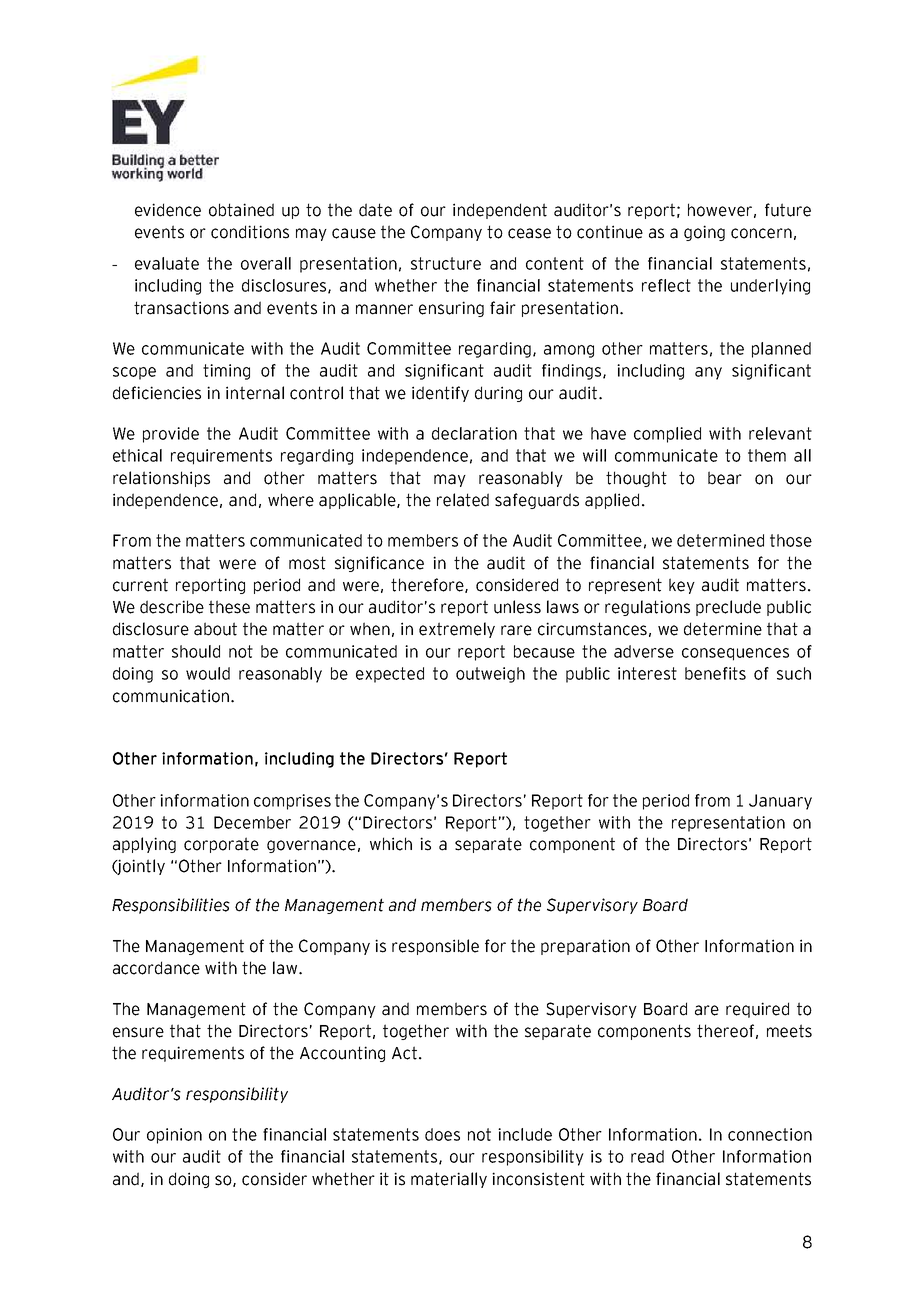 This screenshot has width=924, height=1308. Describe the element at coordinates (229, 607) in the screenshot. I see `these` at that location.
